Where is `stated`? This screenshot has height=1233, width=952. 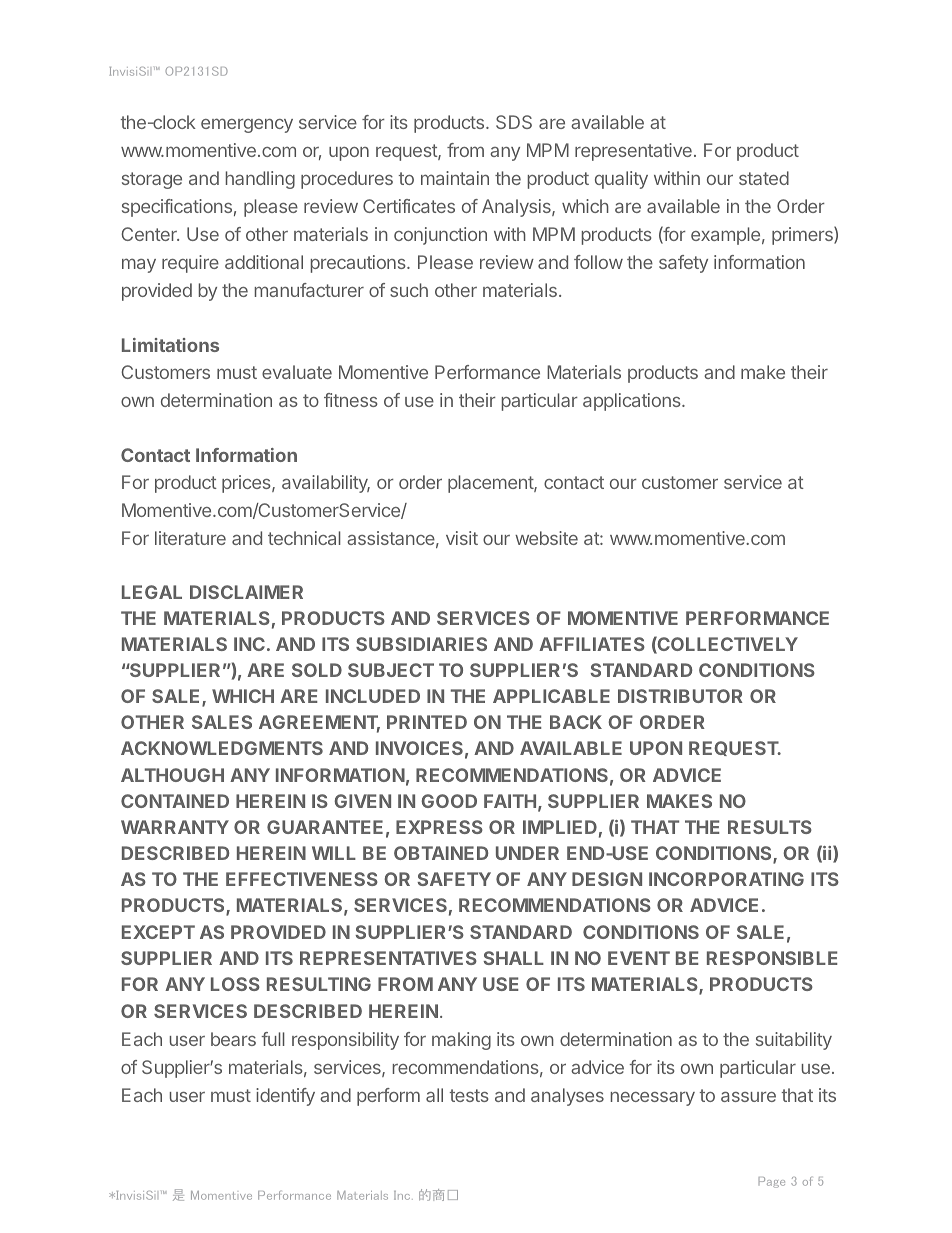 stated is located at coordinates (764, 178).
